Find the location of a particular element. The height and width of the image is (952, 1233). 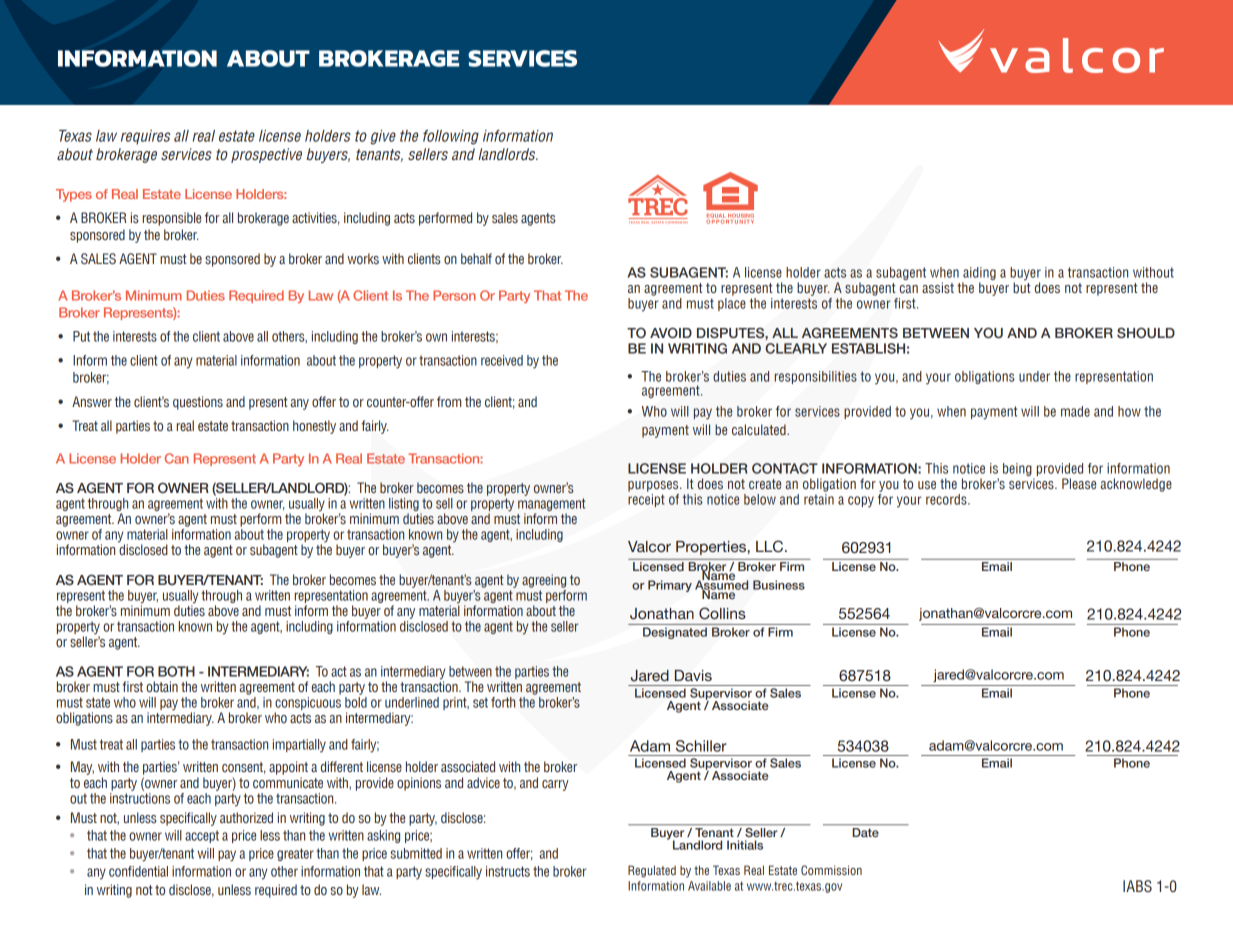

questions is located at coordinates (198, 403).
